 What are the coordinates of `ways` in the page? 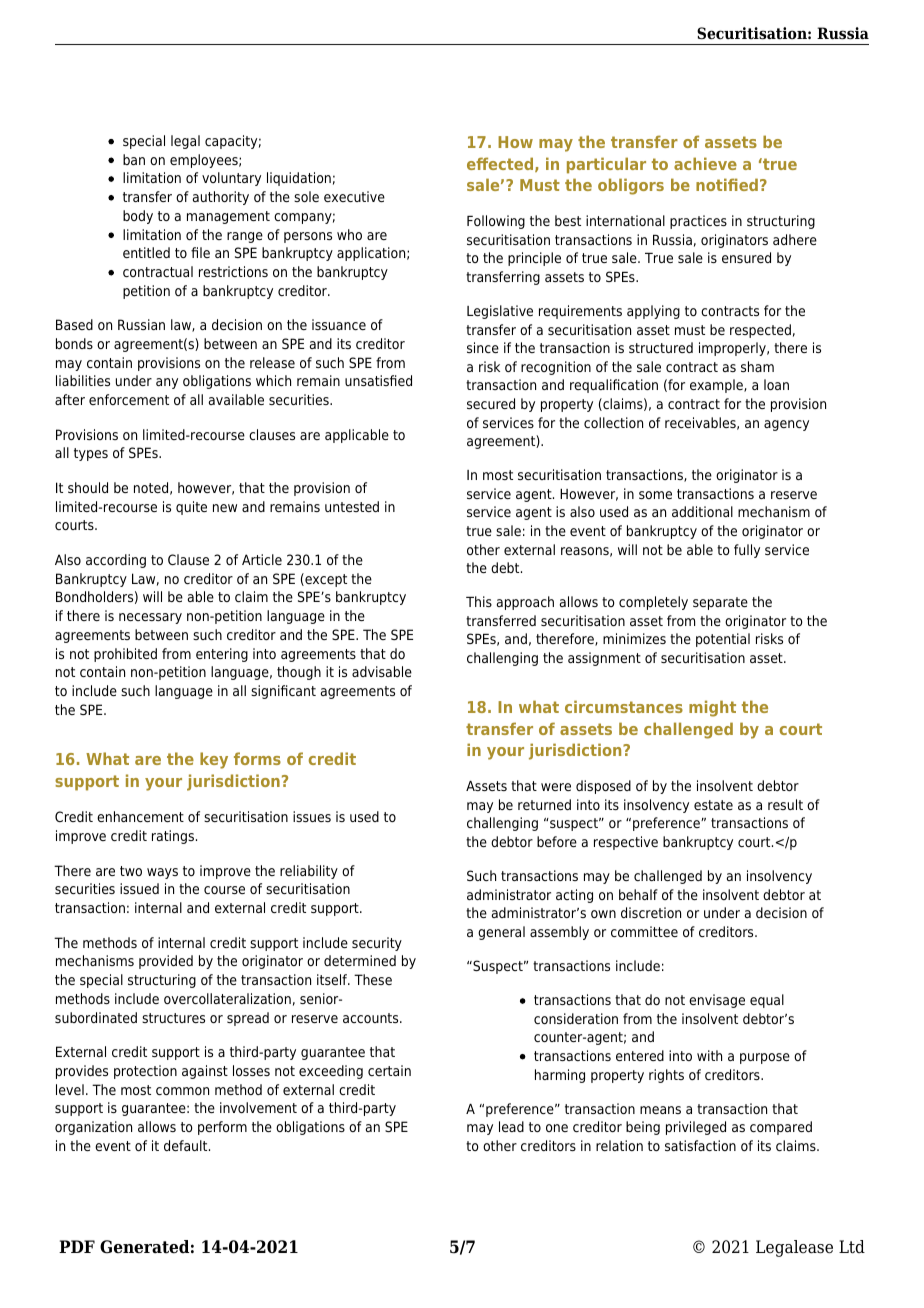 It's located at (162, 873).
